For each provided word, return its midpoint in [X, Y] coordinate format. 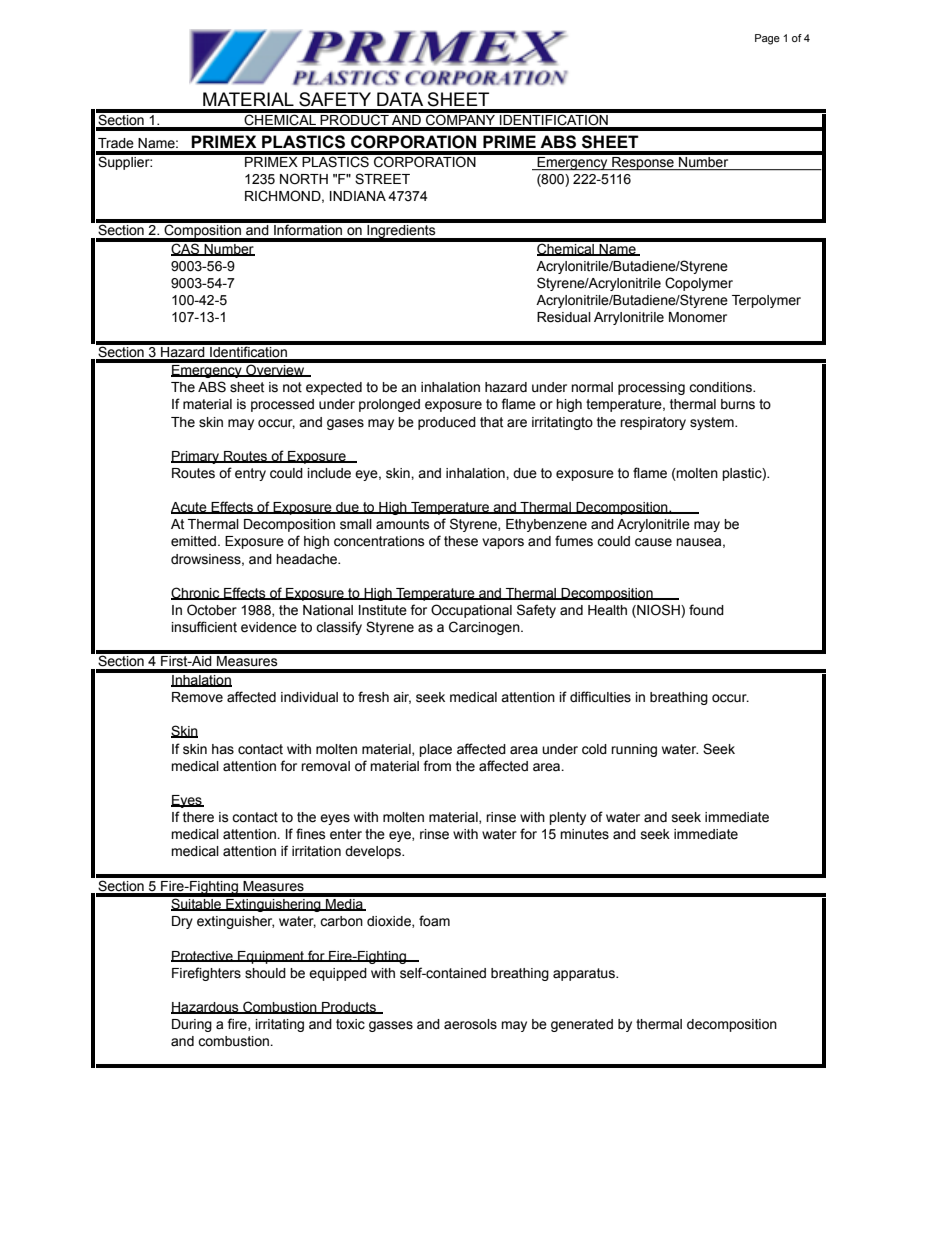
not [292, 387]
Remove [197, 697]
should [265, 973]
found [706, 610]
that [491, 422]
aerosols [470, 1024]
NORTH [304, 178]
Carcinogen [485, 628]
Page [767, 39]
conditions [721, 387]
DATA [400, 99]
